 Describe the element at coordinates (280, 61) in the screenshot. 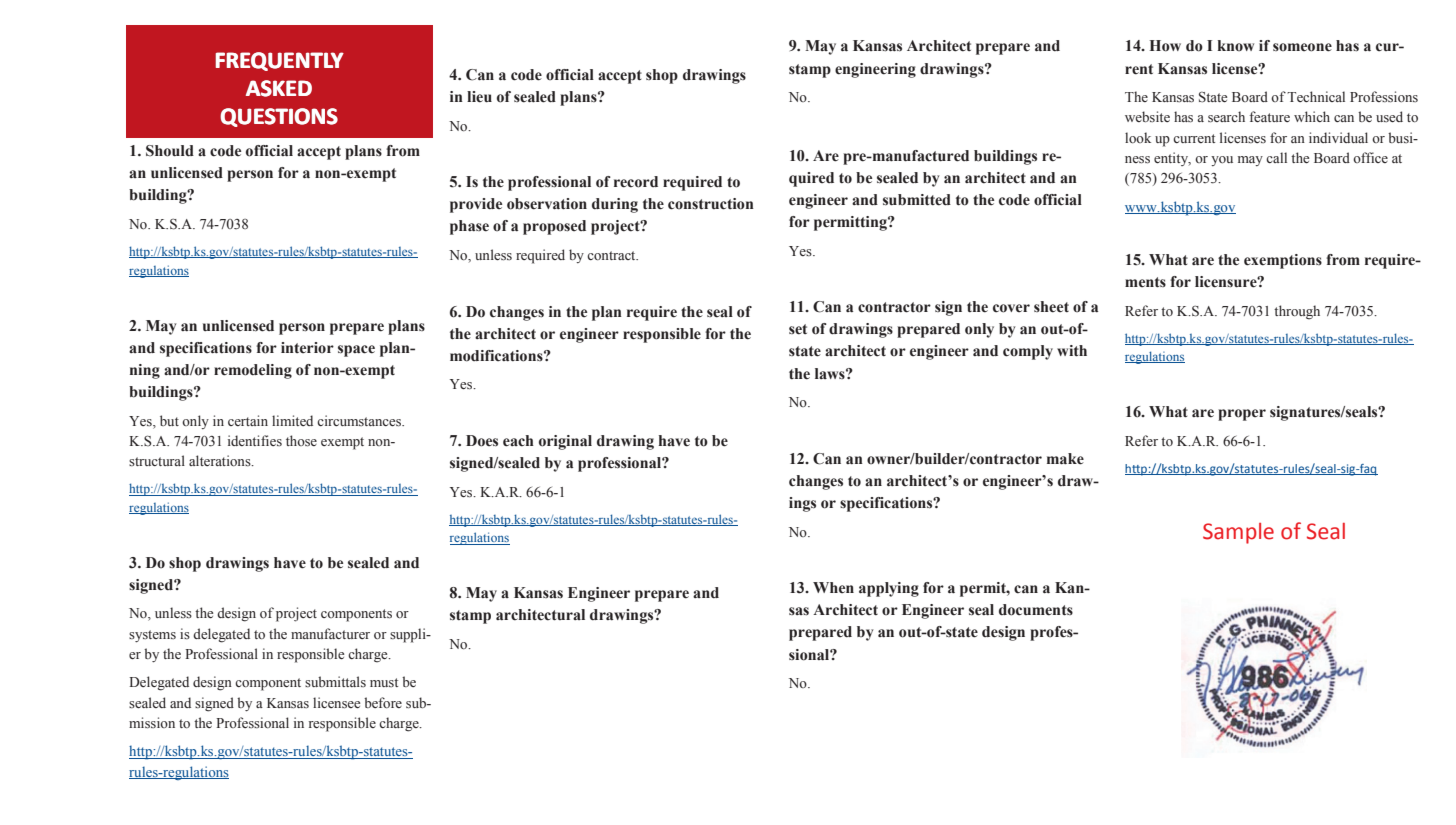

I see `FREQUENTLY` at that location.
